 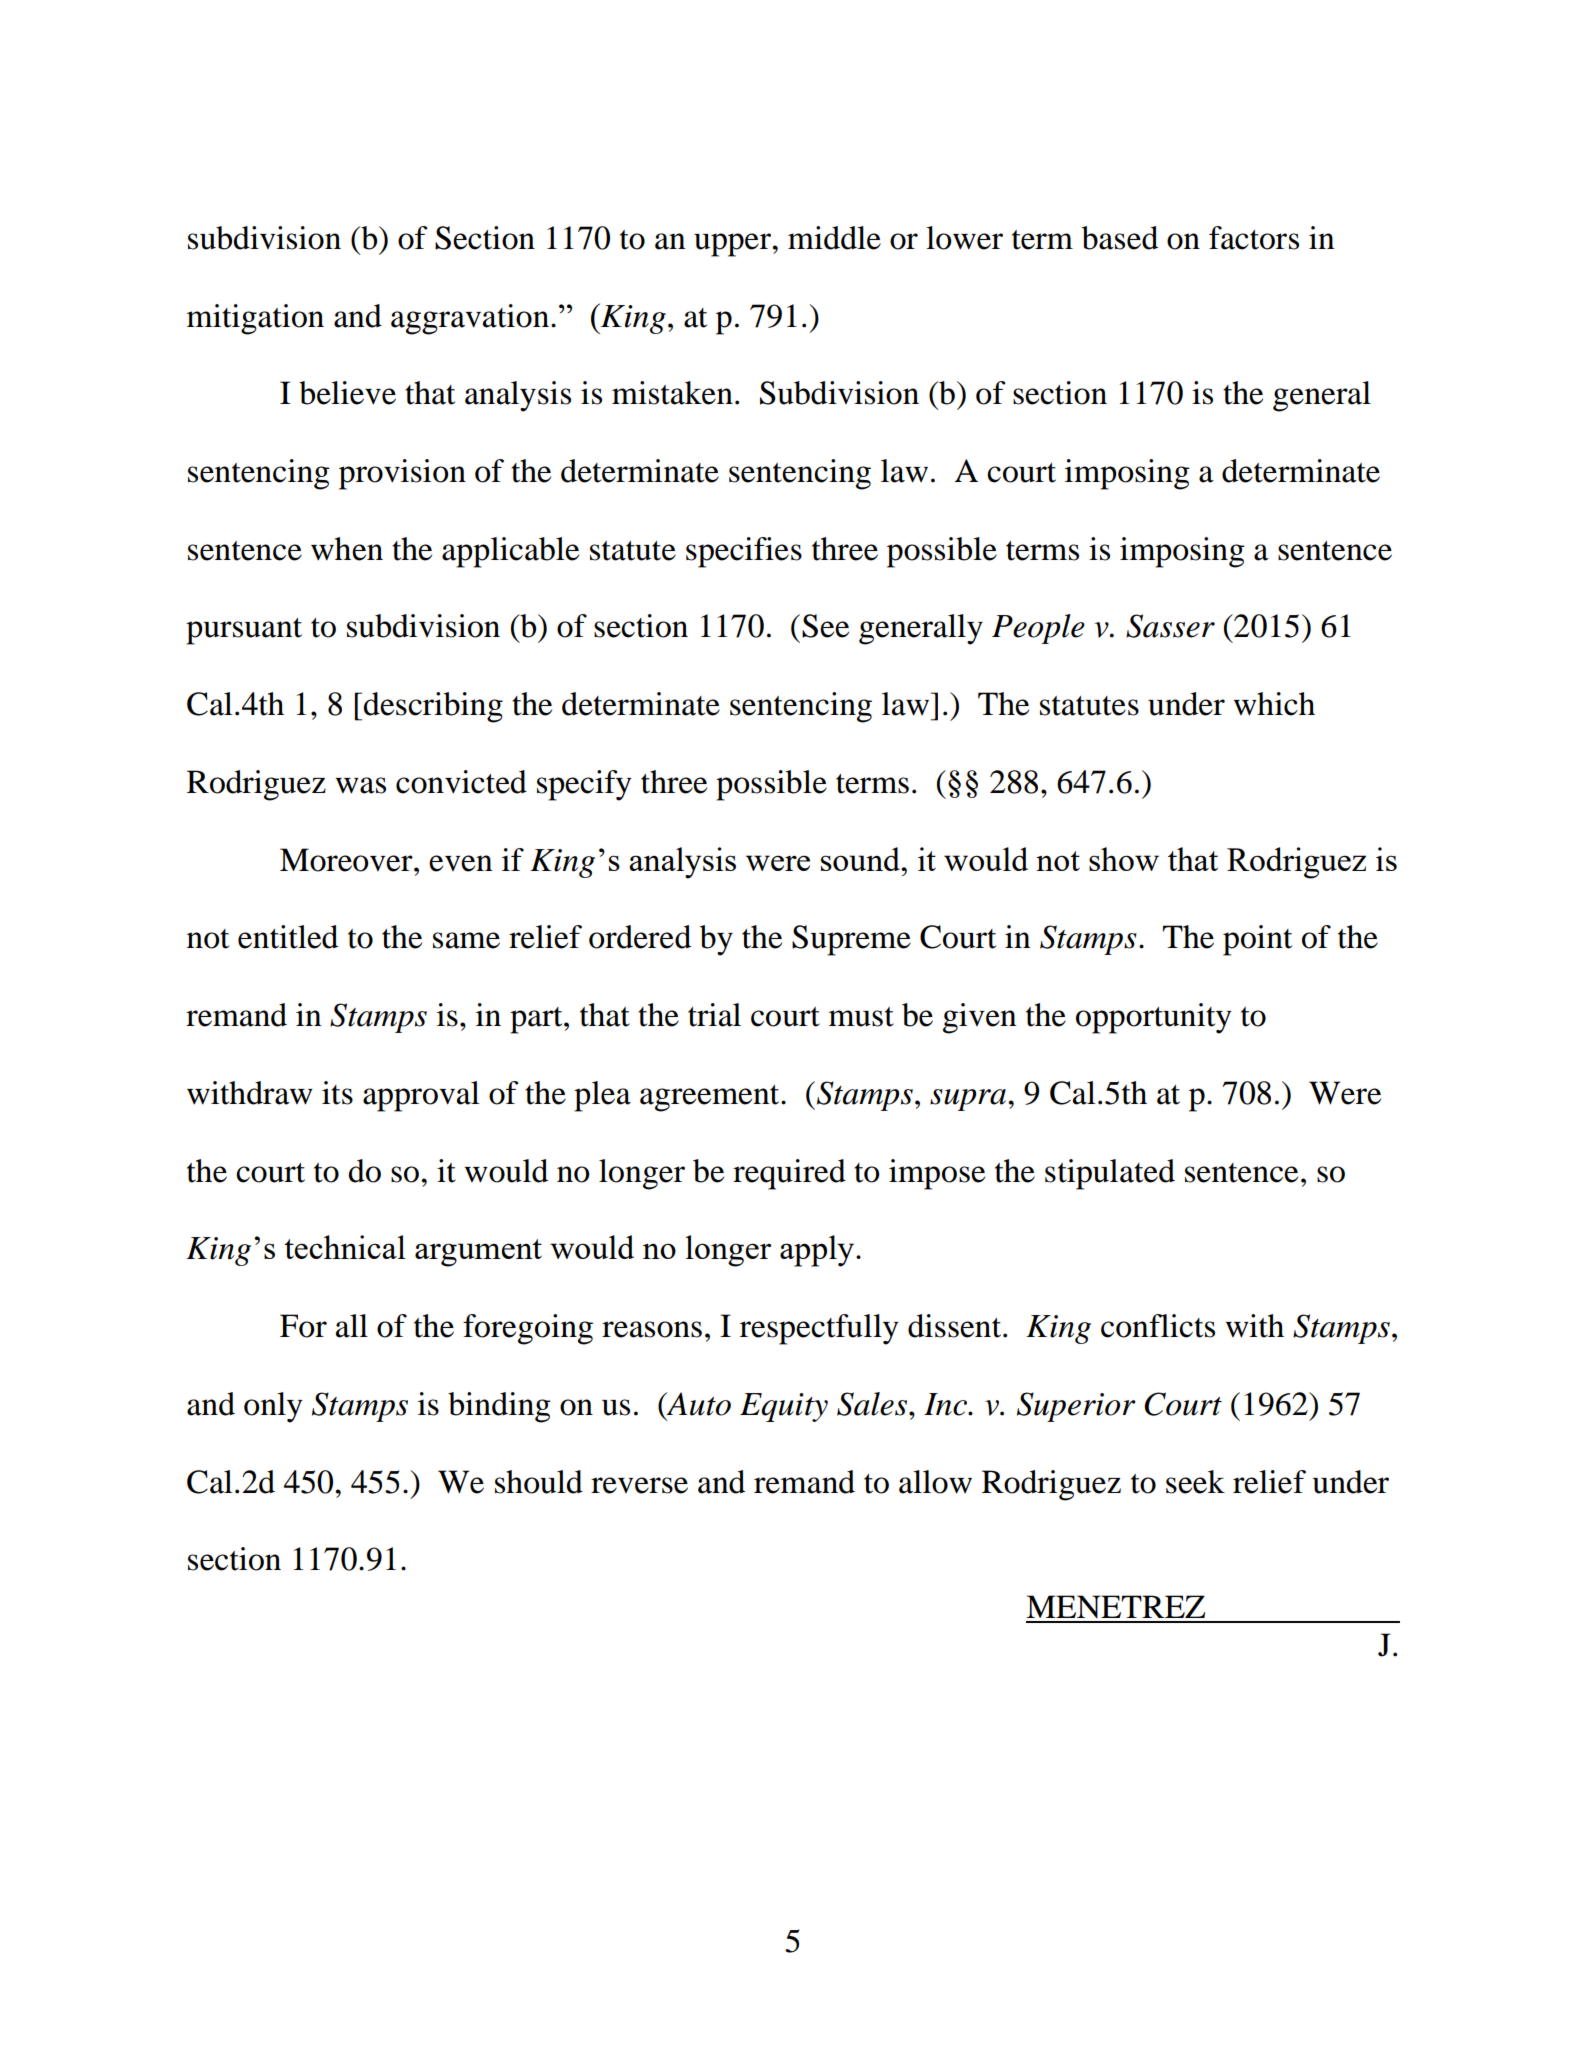 What do you see at coordinates (734, 245) in the image?
I see `upper` at bounding box center [734, 245].
